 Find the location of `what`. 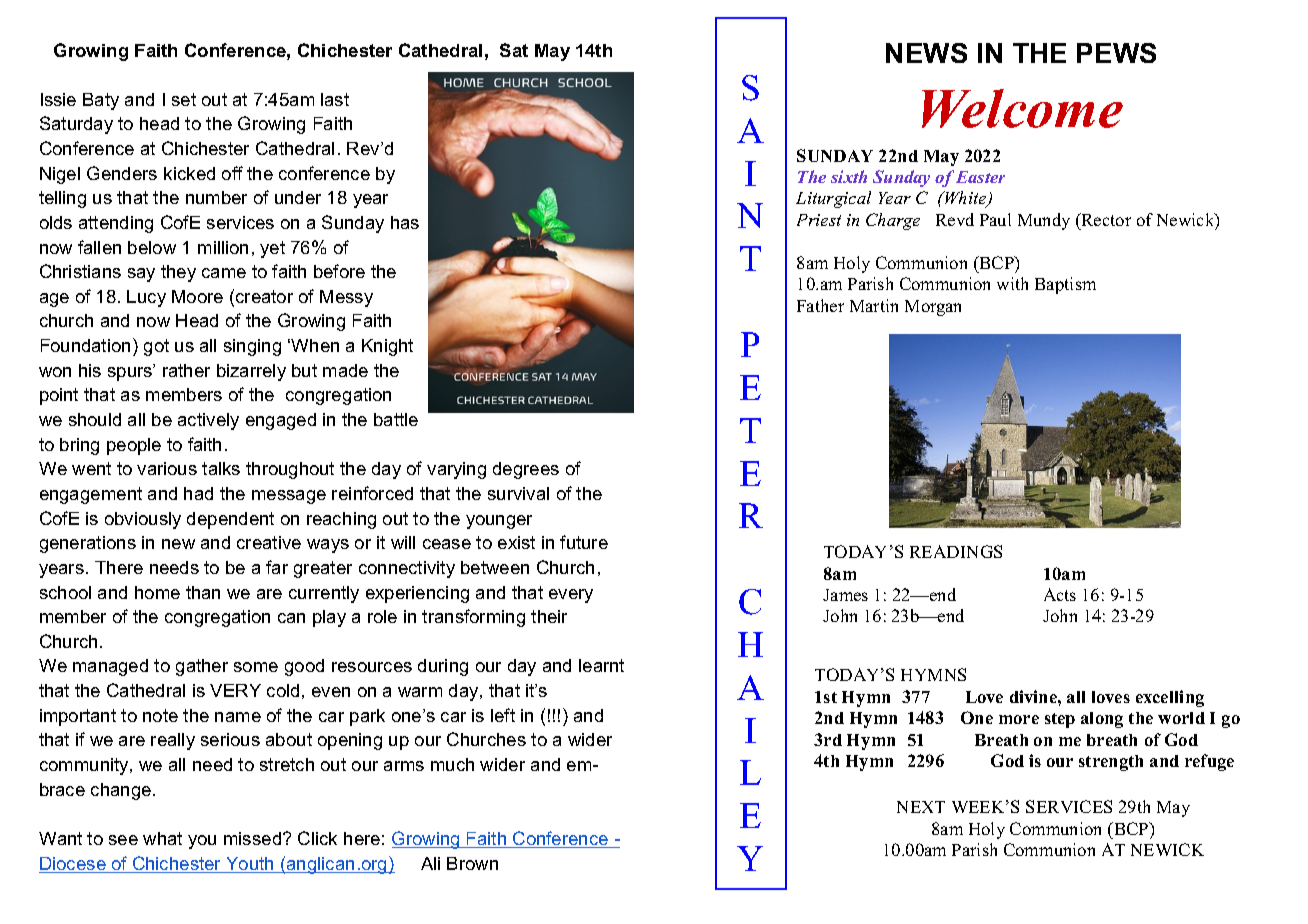

what is located at coordinates (162, 838).
